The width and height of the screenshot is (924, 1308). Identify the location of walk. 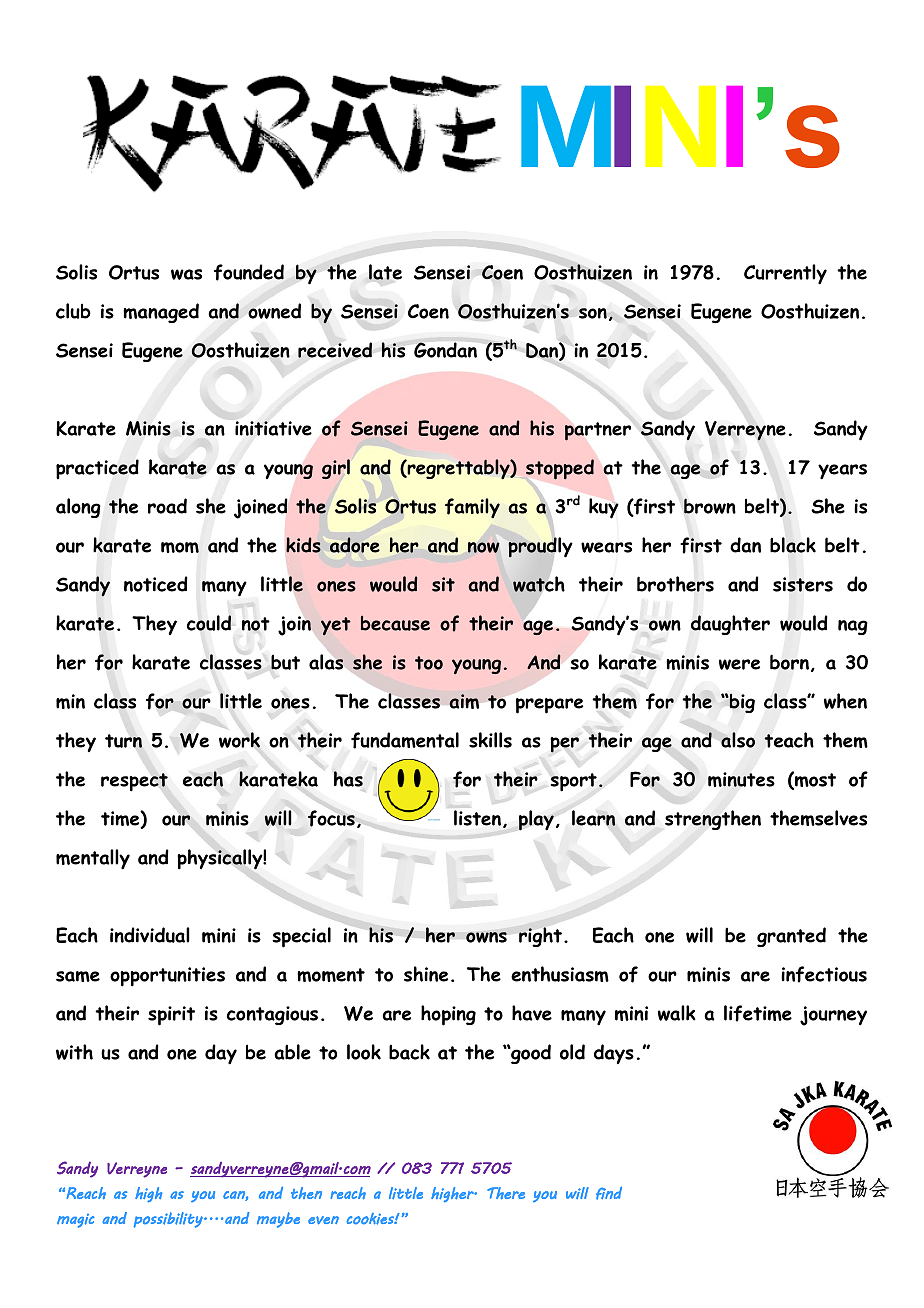
(677, 1013).
